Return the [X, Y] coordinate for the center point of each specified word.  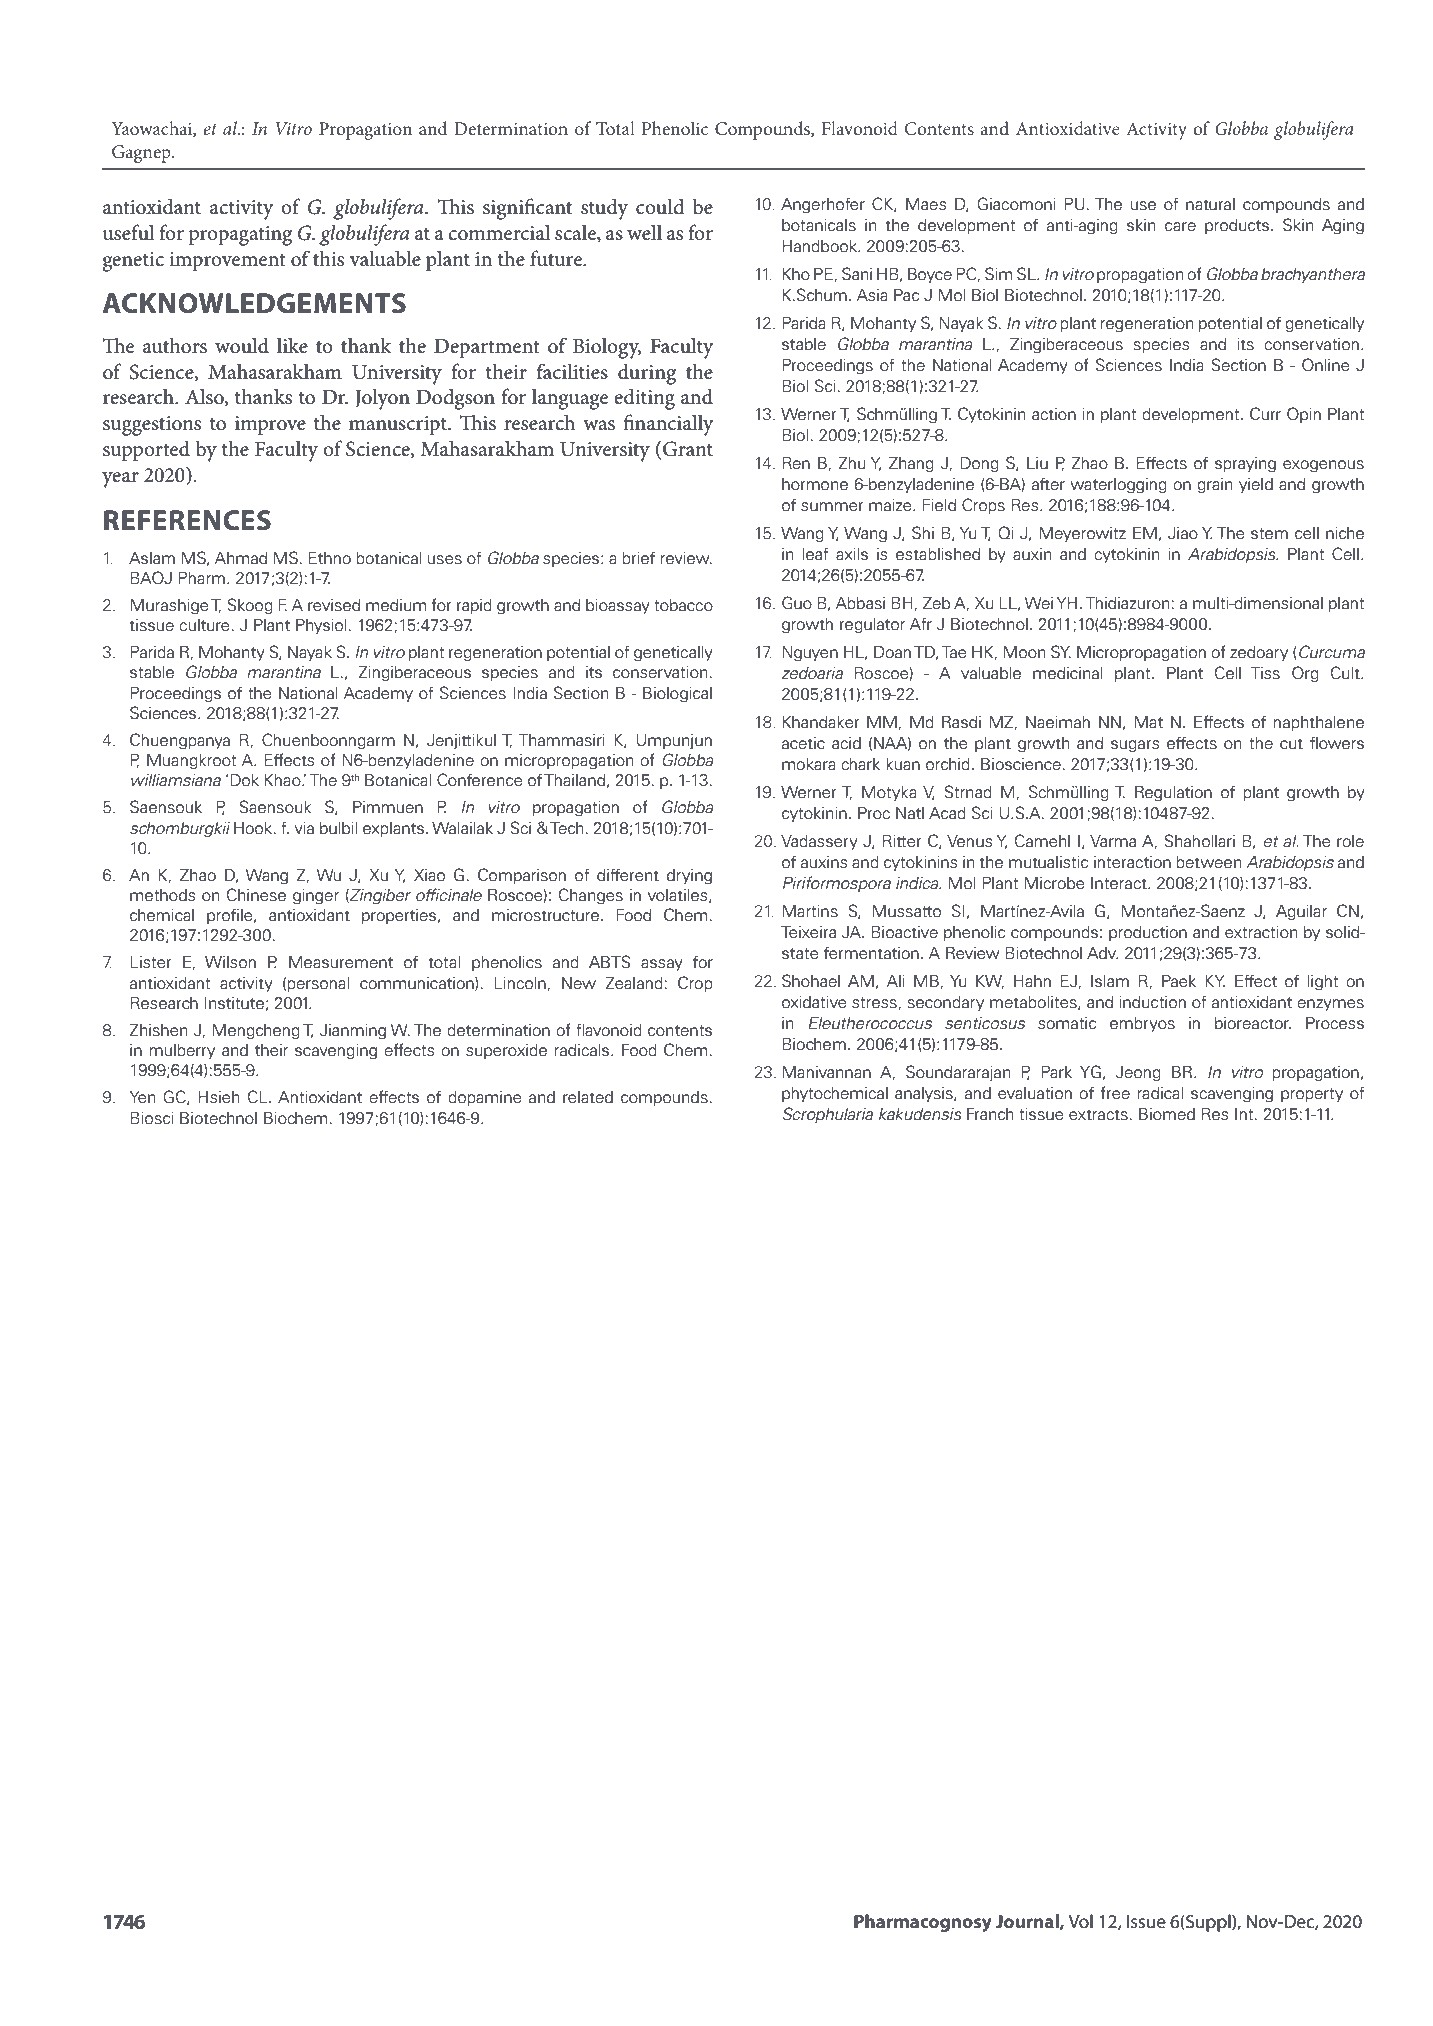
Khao [284, 780]
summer [832, 507]
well [644, 232]
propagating [240, 236]
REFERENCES [187, 520]
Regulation [1173, 794]
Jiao [1183, 533]
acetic [803, 743]
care [1180, 227]
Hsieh [219, 1097]
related [588, 1097]
